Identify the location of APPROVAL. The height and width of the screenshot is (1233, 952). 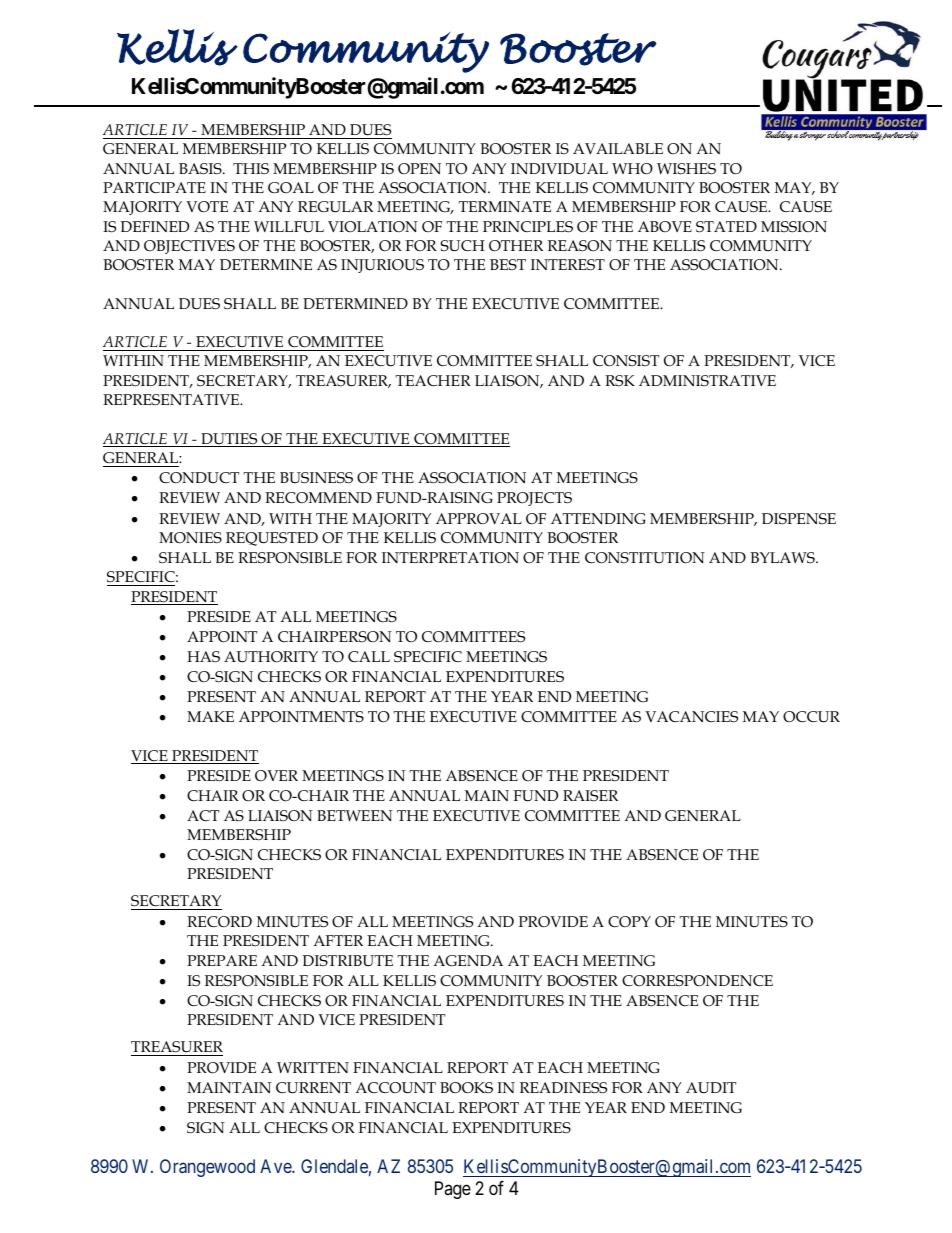
(479, 519).
